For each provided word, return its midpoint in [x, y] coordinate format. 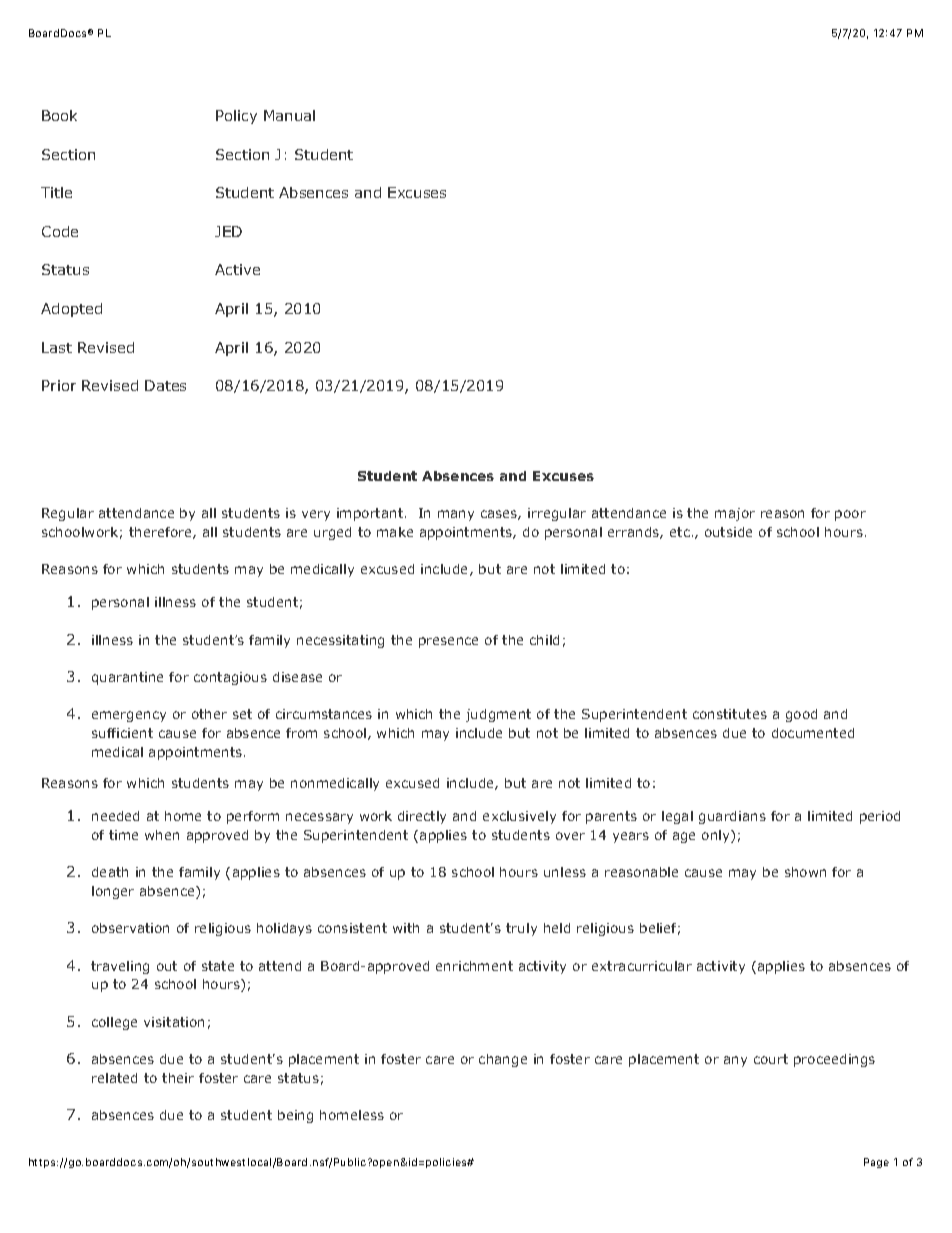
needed [115, 816]
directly [422, 817]
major [735, 514]
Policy [236, 117]
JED [228, 231]
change [503, 1060]
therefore [161, 533]
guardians [732, 817]
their [178, 1078]
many [456, 515]
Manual [289, 115]
